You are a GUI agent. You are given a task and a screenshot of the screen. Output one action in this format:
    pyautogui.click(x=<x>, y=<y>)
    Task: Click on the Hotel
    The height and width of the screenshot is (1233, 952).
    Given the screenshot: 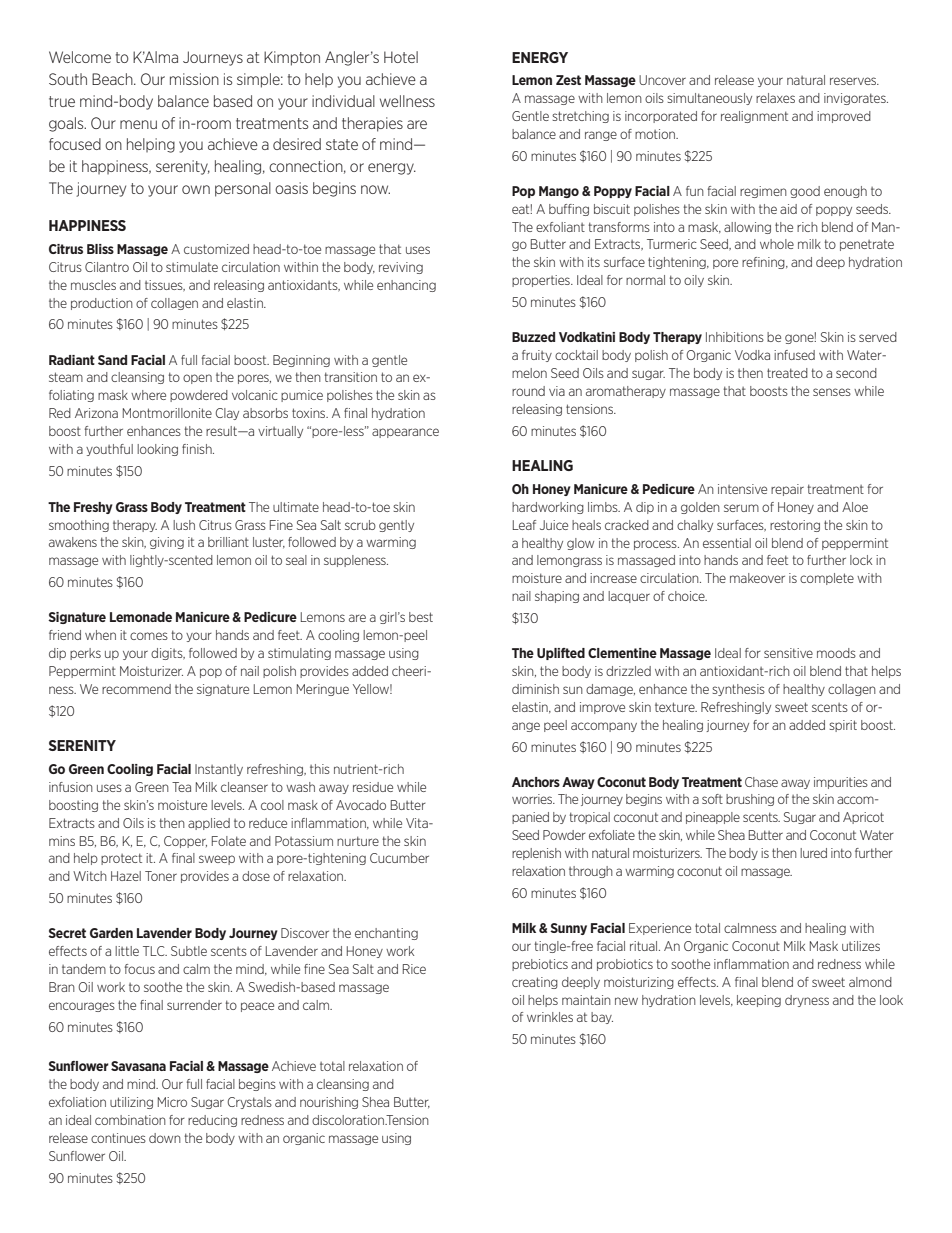 What is the action you would take?
    pyautogui.click(x=401, y=57)
